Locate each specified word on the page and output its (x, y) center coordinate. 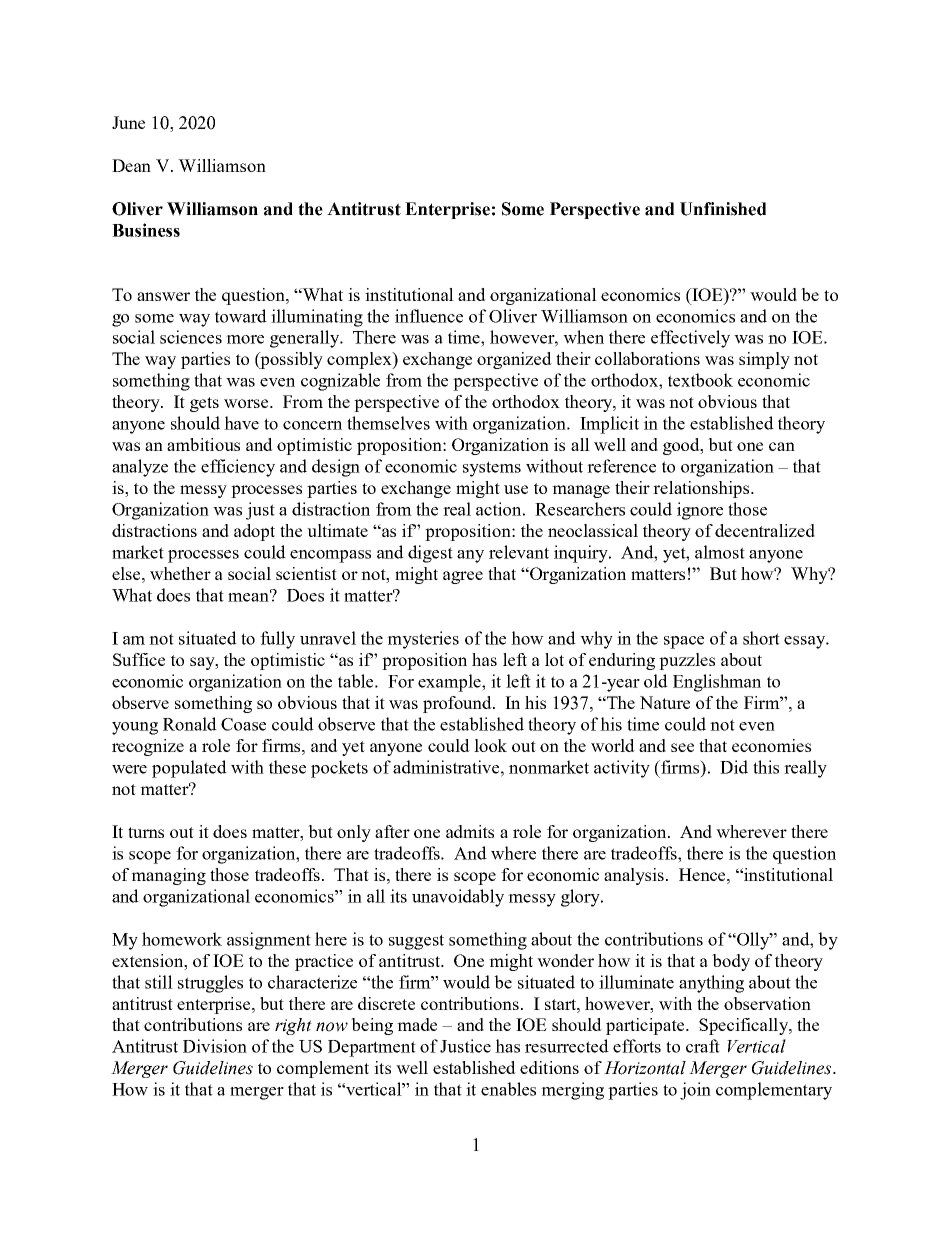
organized (514, 360)
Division (215, 1046)
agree (463, 577)
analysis (634, 876)
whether (180, 573)
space (684, 642)
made (417, 1024)
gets (204, 404)
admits (470, 831)
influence (429, 316)
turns (146, 832)
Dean (131, 165)
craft (703, 1046)
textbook (700, 380)
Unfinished (723, 209)
